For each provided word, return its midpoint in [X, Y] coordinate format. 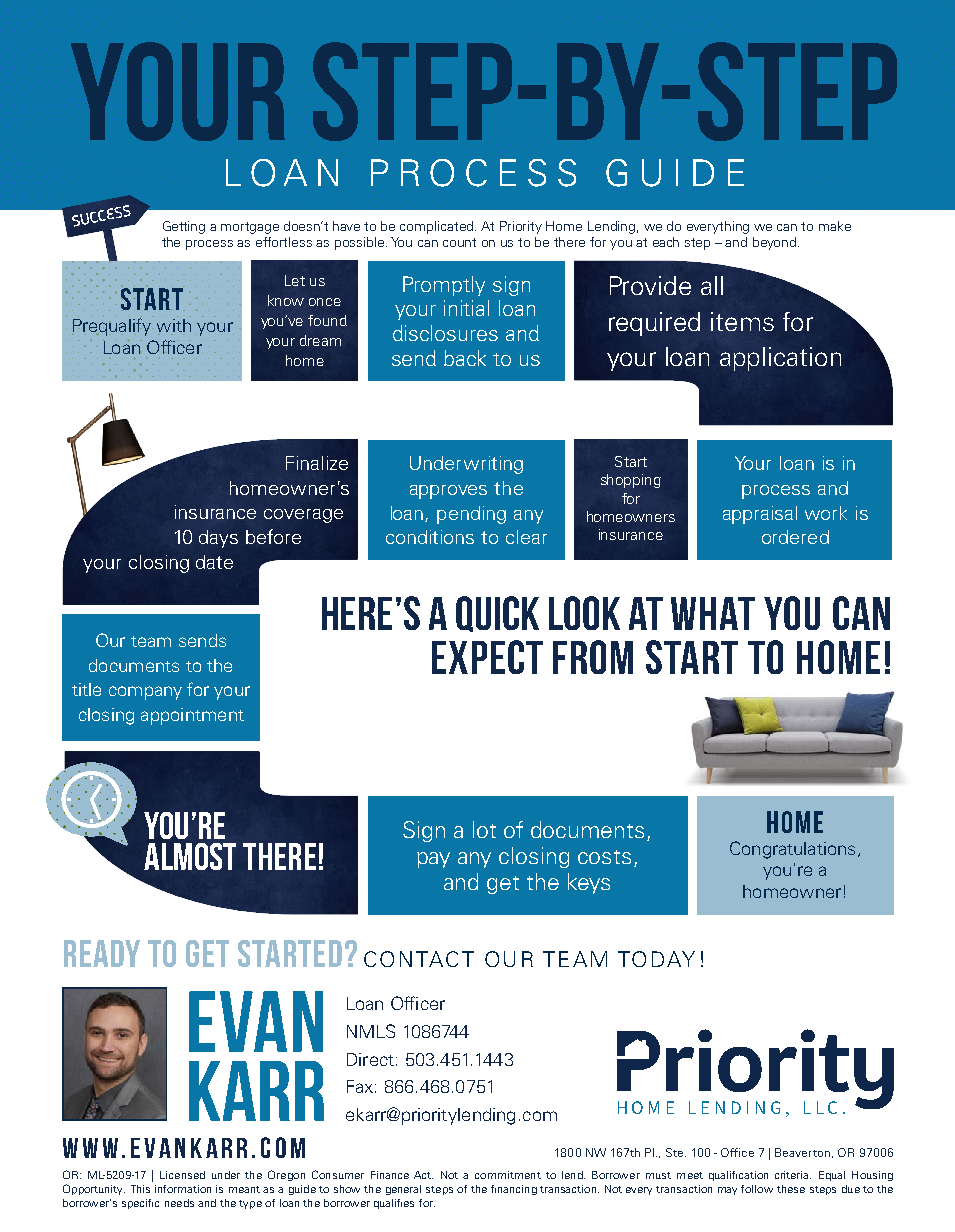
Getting [184, 227]
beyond [776, 243]
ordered [795, 537]
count [459, 242]
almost [190, 856]
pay [433, 860]
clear [526, 537]
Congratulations [792, 850]
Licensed [182, 1175]
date [214, 562]
